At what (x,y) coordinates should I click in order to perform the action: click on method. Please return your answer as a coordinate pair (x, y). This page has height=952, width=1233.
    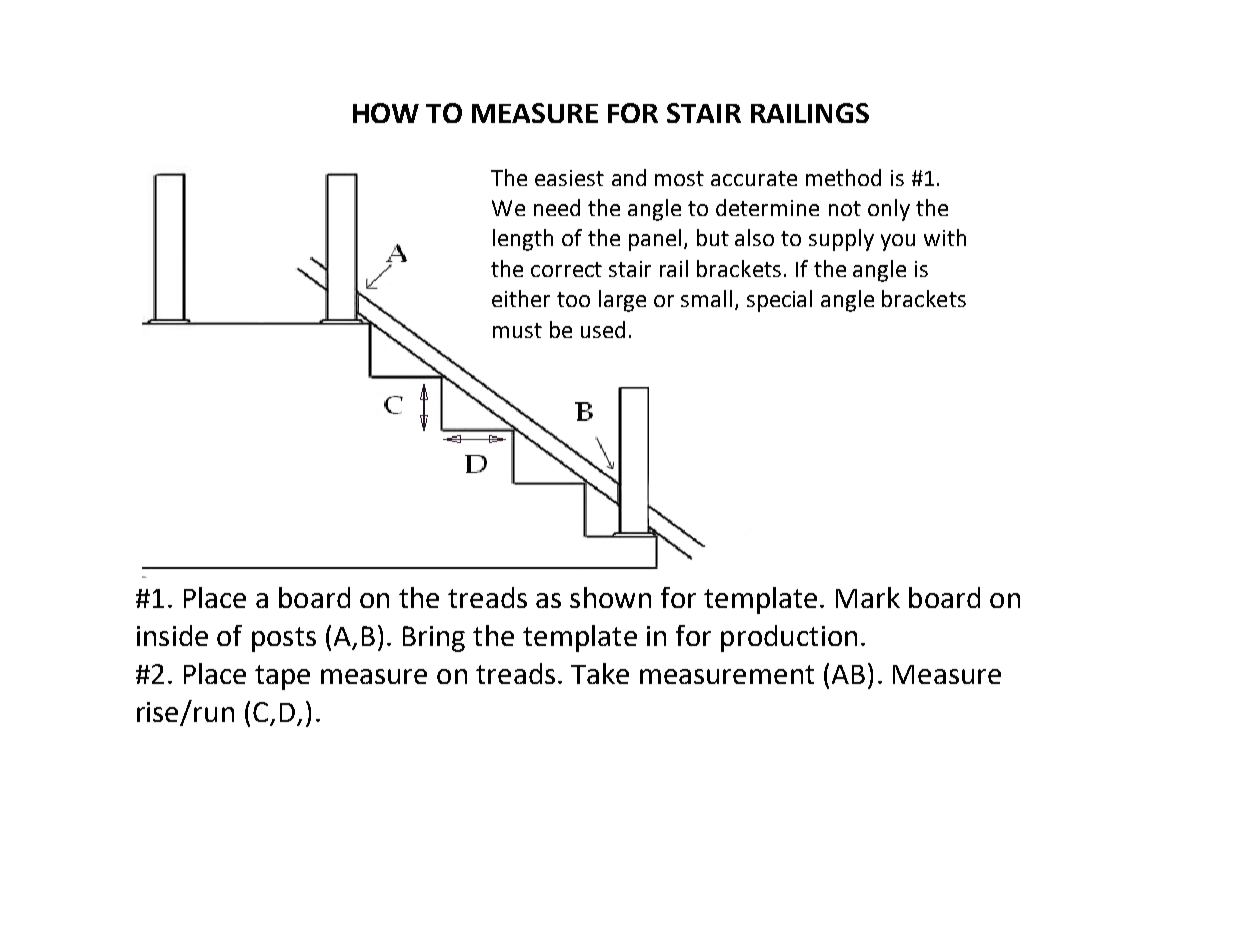
    Looking at the image, I should click on (843, 177).
